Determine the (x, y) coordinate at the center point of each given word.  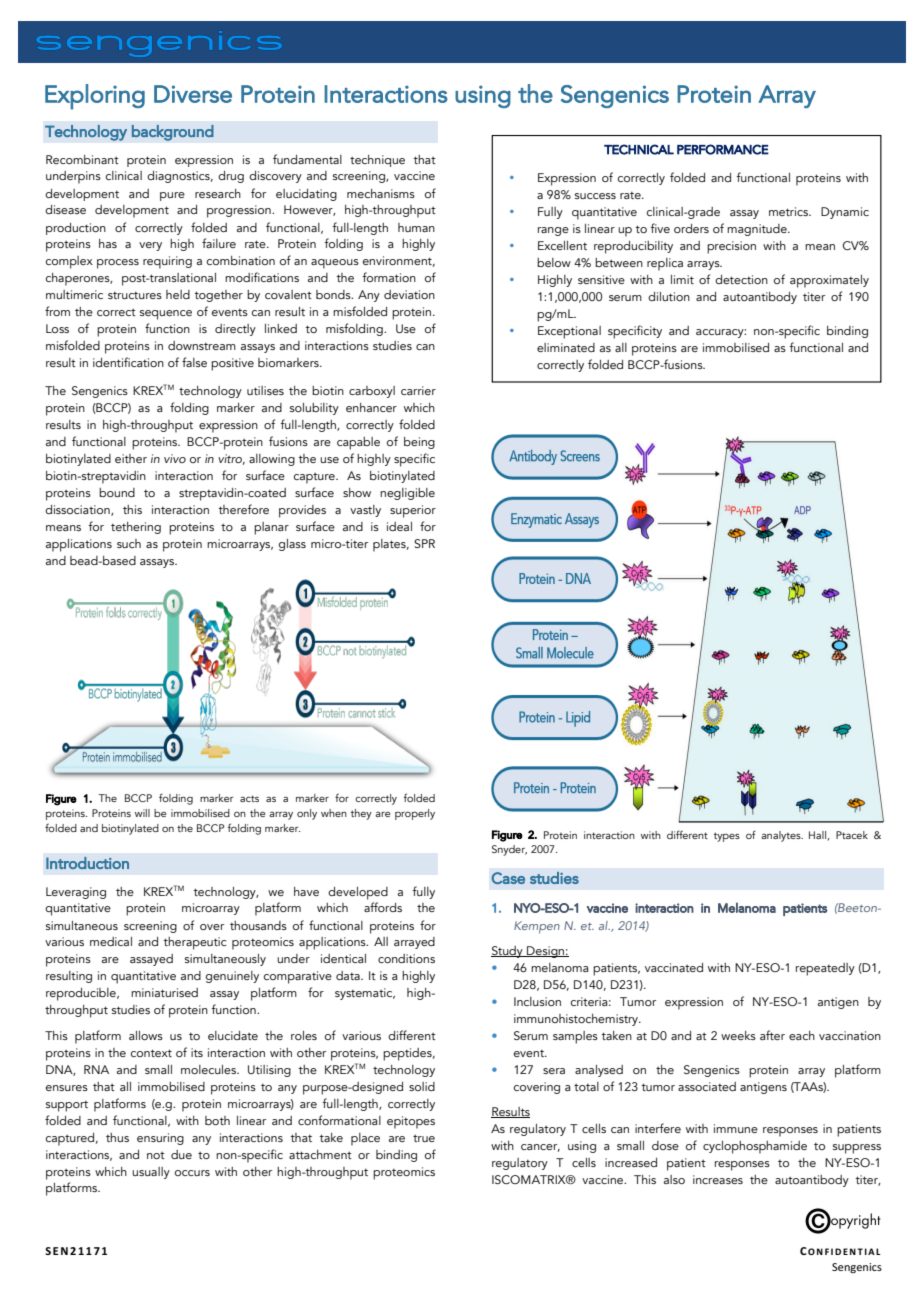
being (419, 443)
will (142, 813)
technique (377, 161)
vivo (175, 458)
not (156, 1155)
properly (415, 814)
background (173, 133)
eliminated (566, 347)
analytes (782, 836)
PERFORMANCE (723, 149)
